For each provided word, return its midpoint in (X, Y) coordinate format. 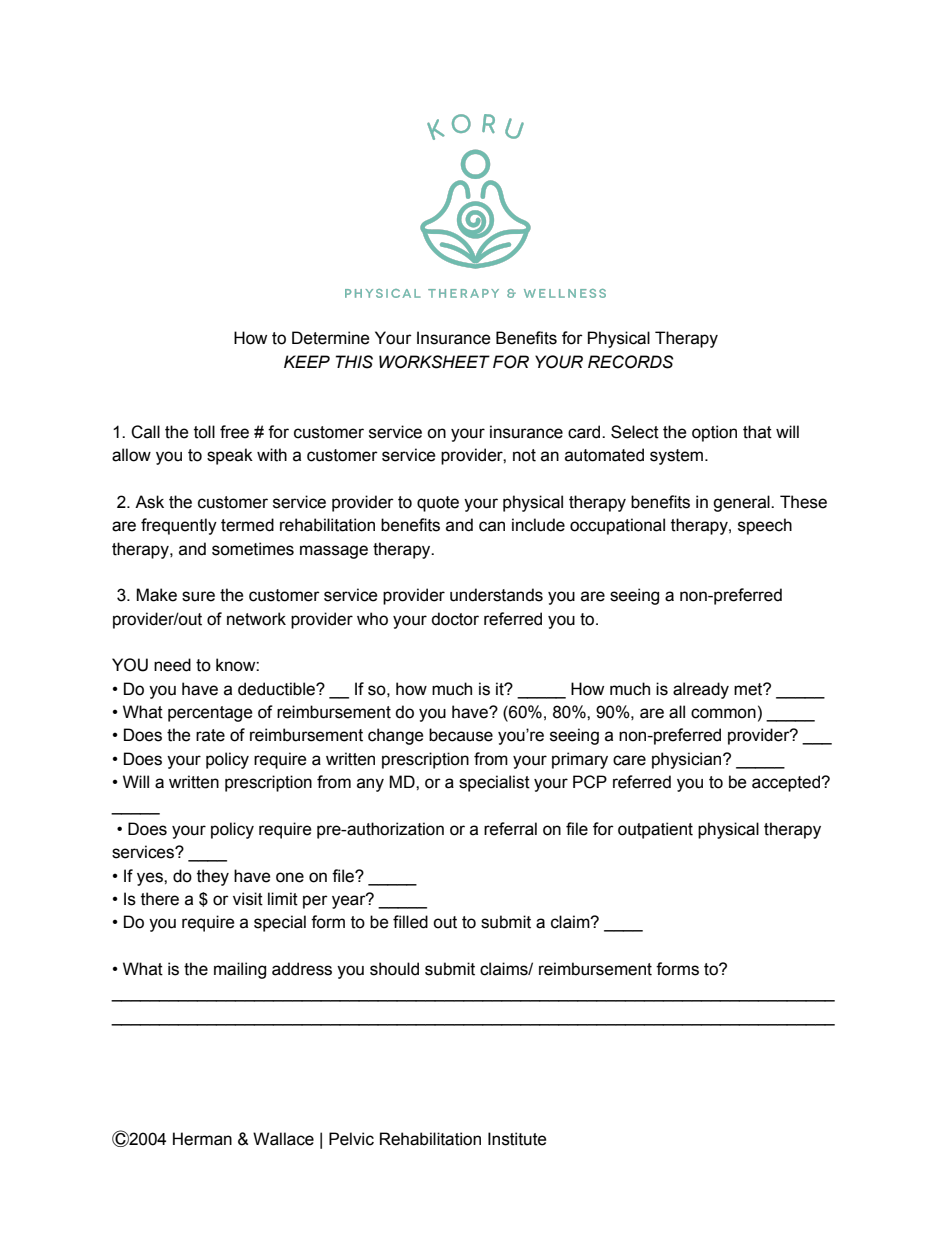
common (723, 713)
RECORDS (631, 362)
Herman (202, 1139)
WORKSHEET (434, 362)
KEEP (307, 361)
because (461, 735)
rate (210, 735)
